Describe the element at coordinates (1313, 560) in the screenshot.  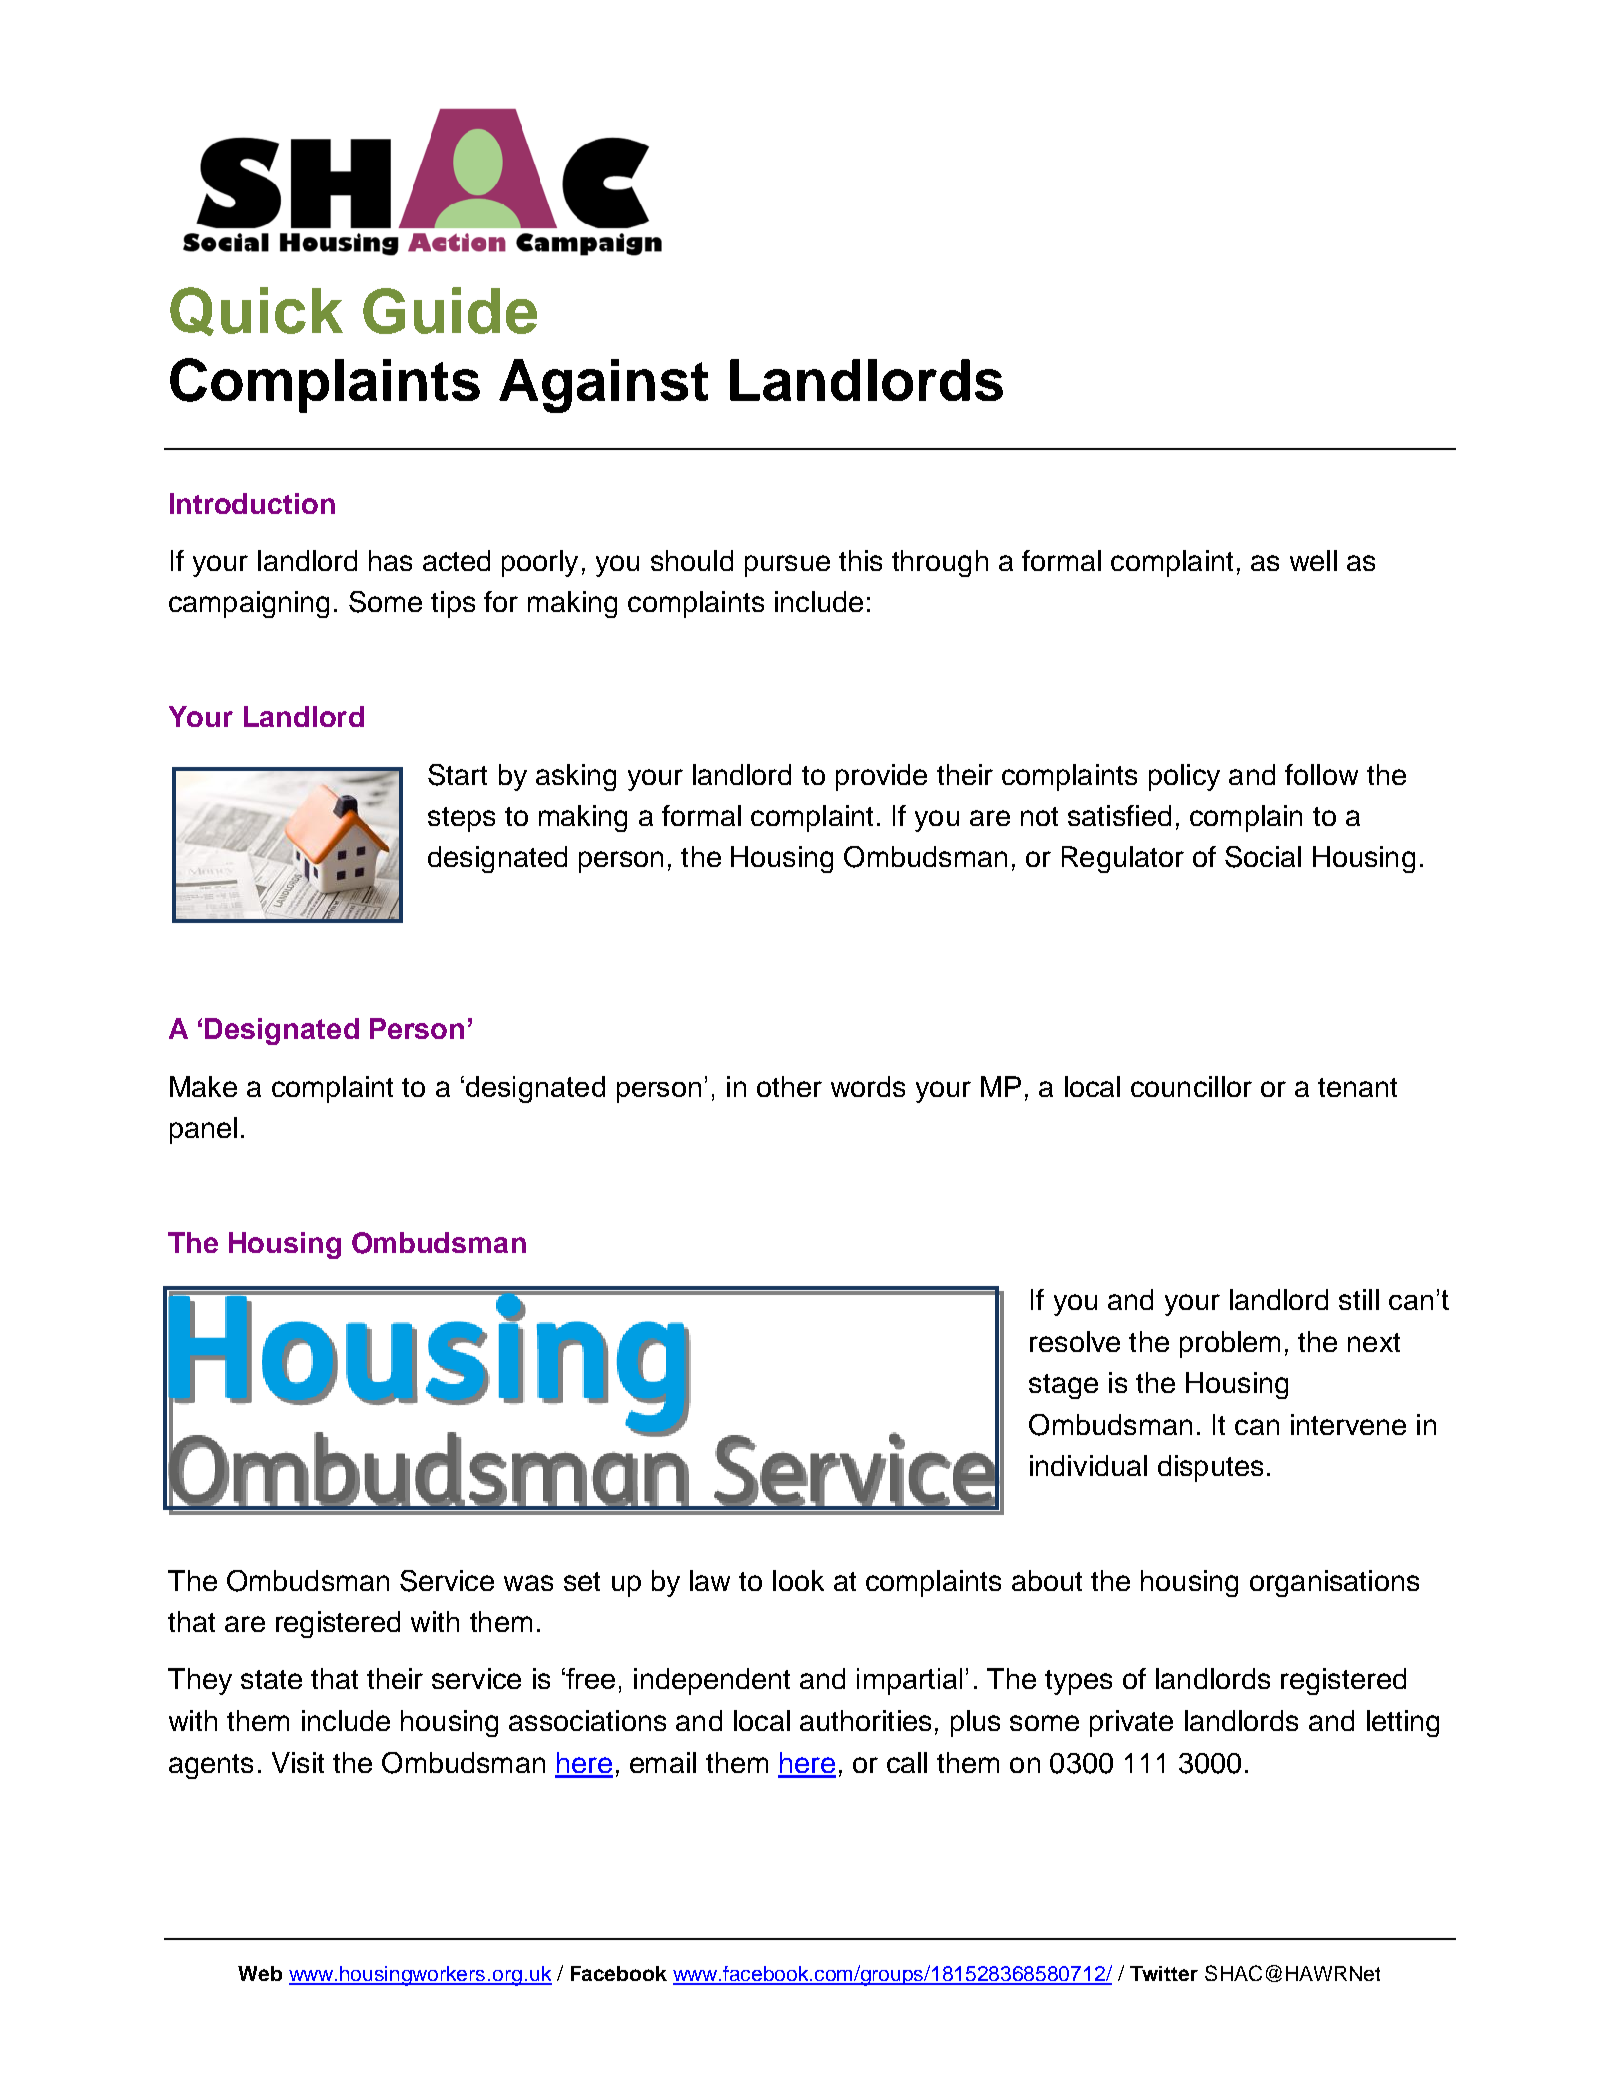
I see `well` at that location.
